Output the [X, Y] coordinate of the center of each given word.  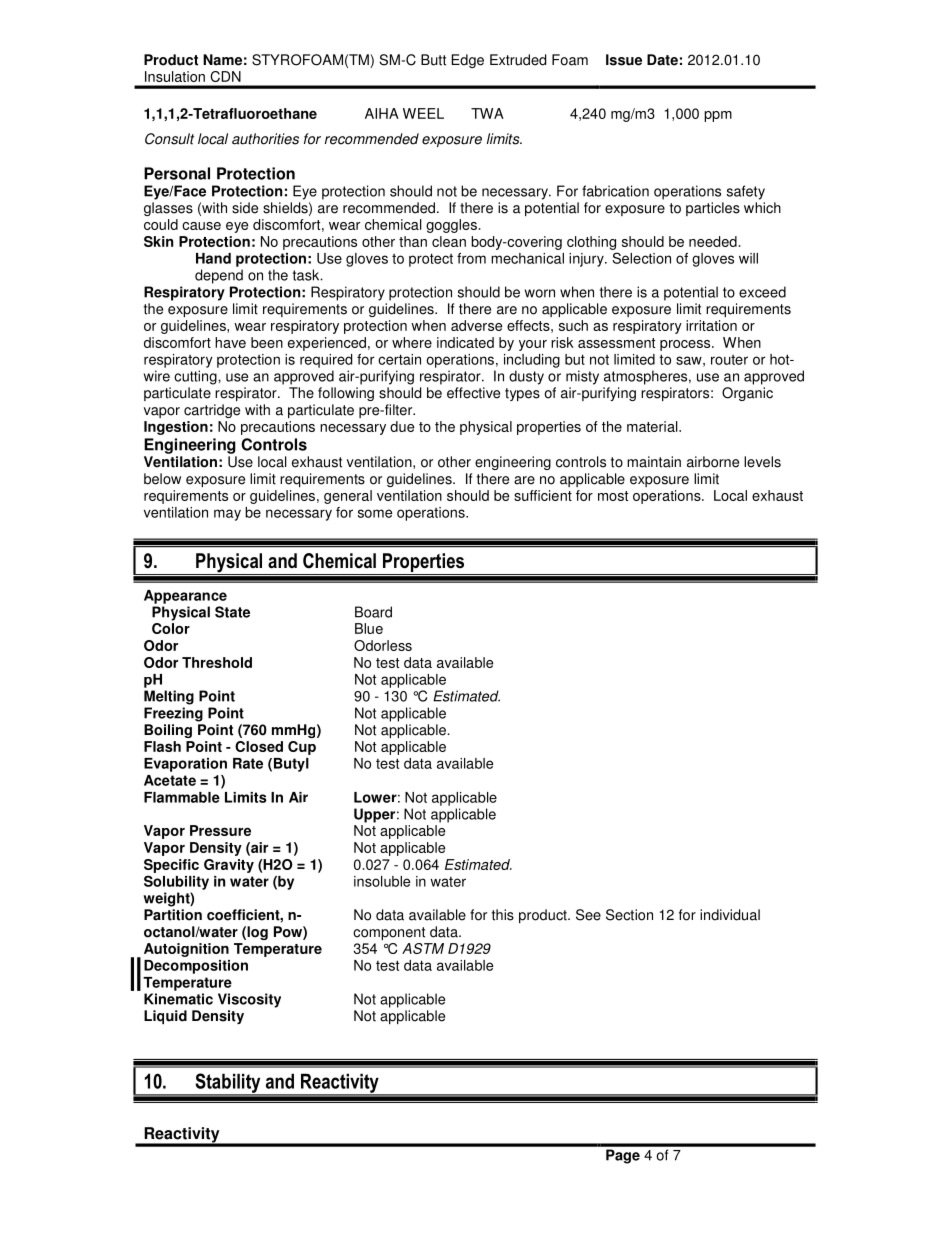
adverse [476, 325]
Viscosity [249, 1000]
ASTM [423, 948]
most [613, 496]
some [375, 513]
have [230, 342]
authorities [265, 139]
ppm [718, 116]
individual [730, 915]
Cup [302, 748]
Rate [248, 763]
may [227, 515]
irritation [711, 325]
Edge [468, 61]
